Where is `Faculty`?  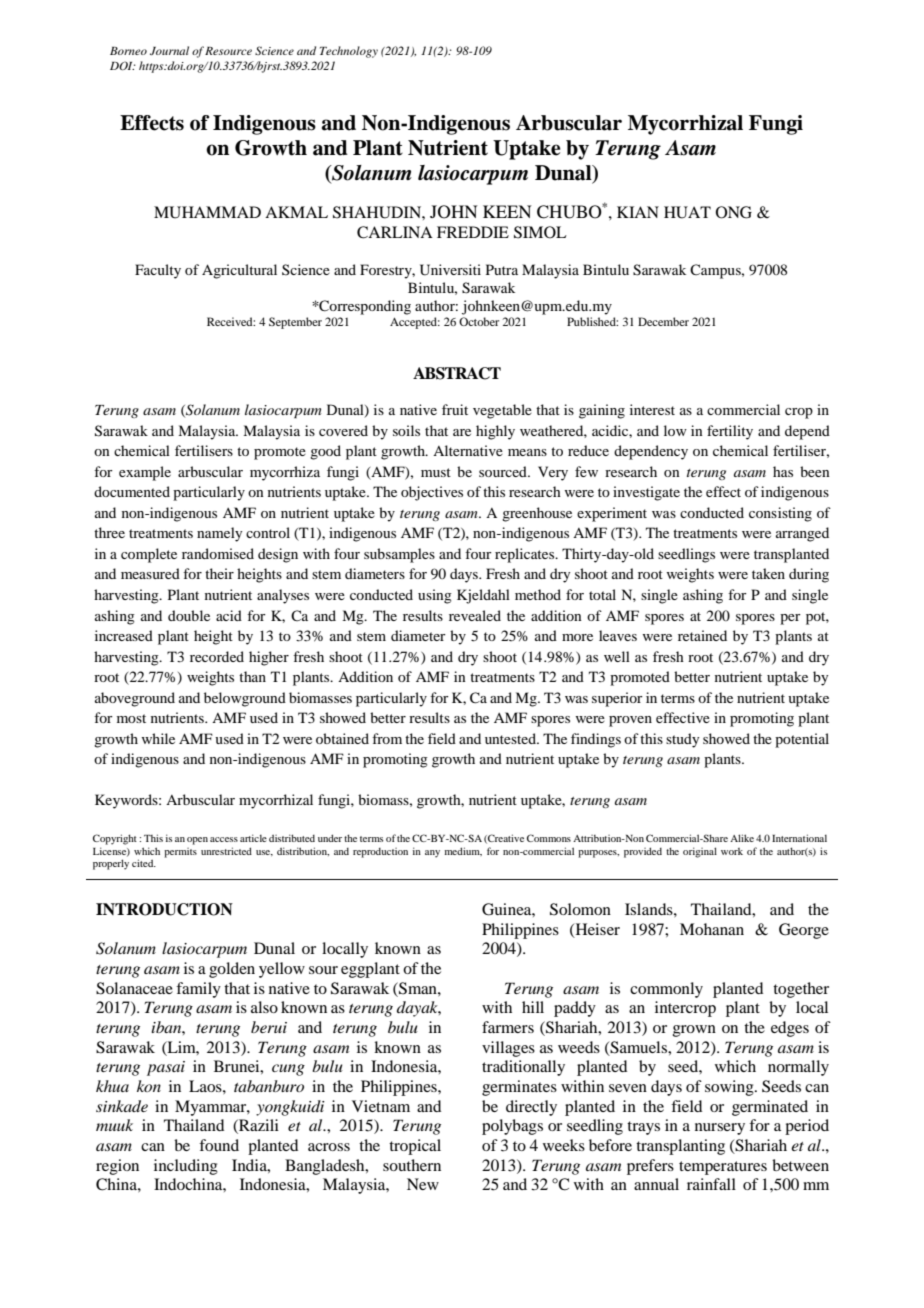 Faculty is located at coordinates (158, 271).
